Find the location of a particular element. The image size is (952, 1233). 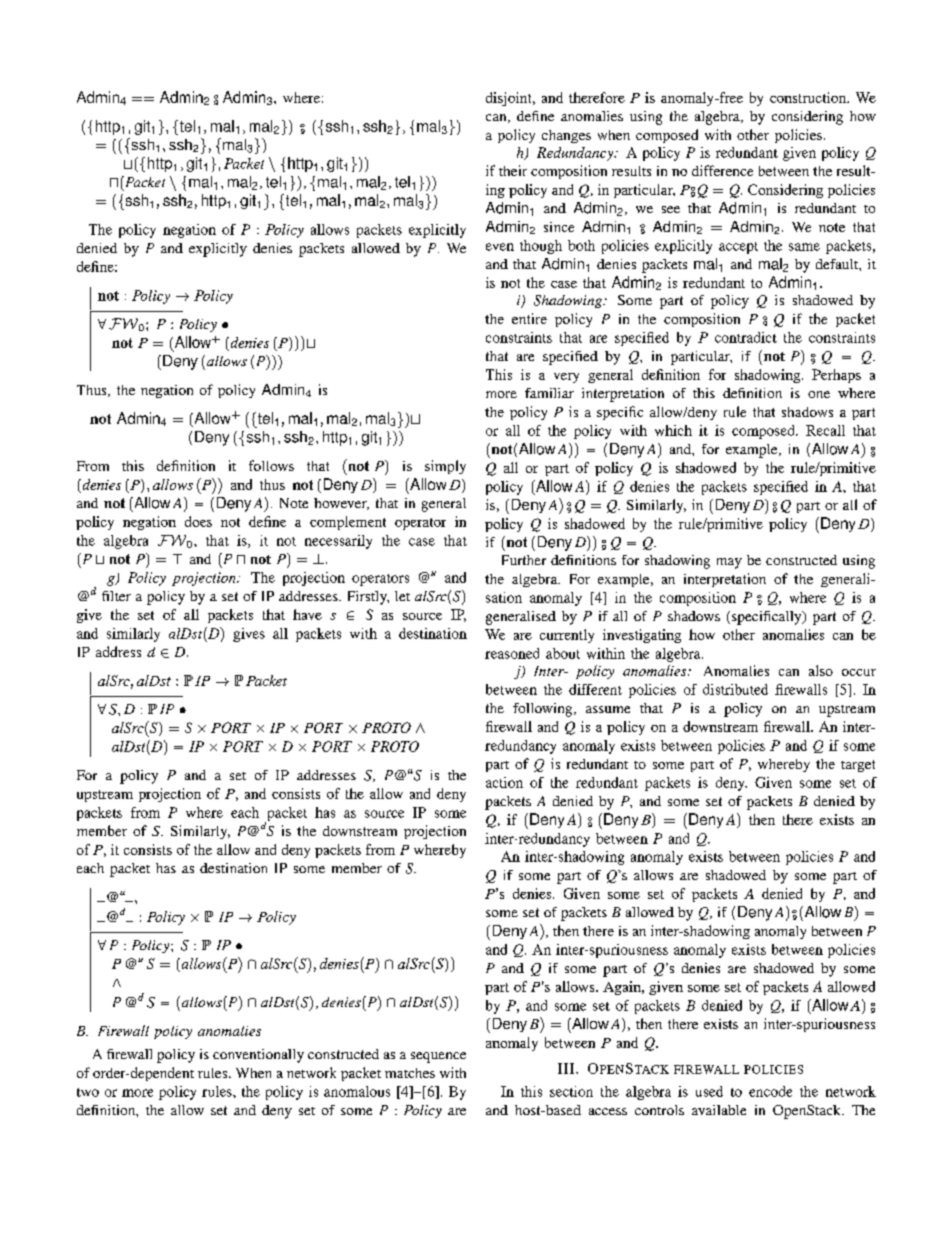

conventionally is located at coordinates (258, 1056).
